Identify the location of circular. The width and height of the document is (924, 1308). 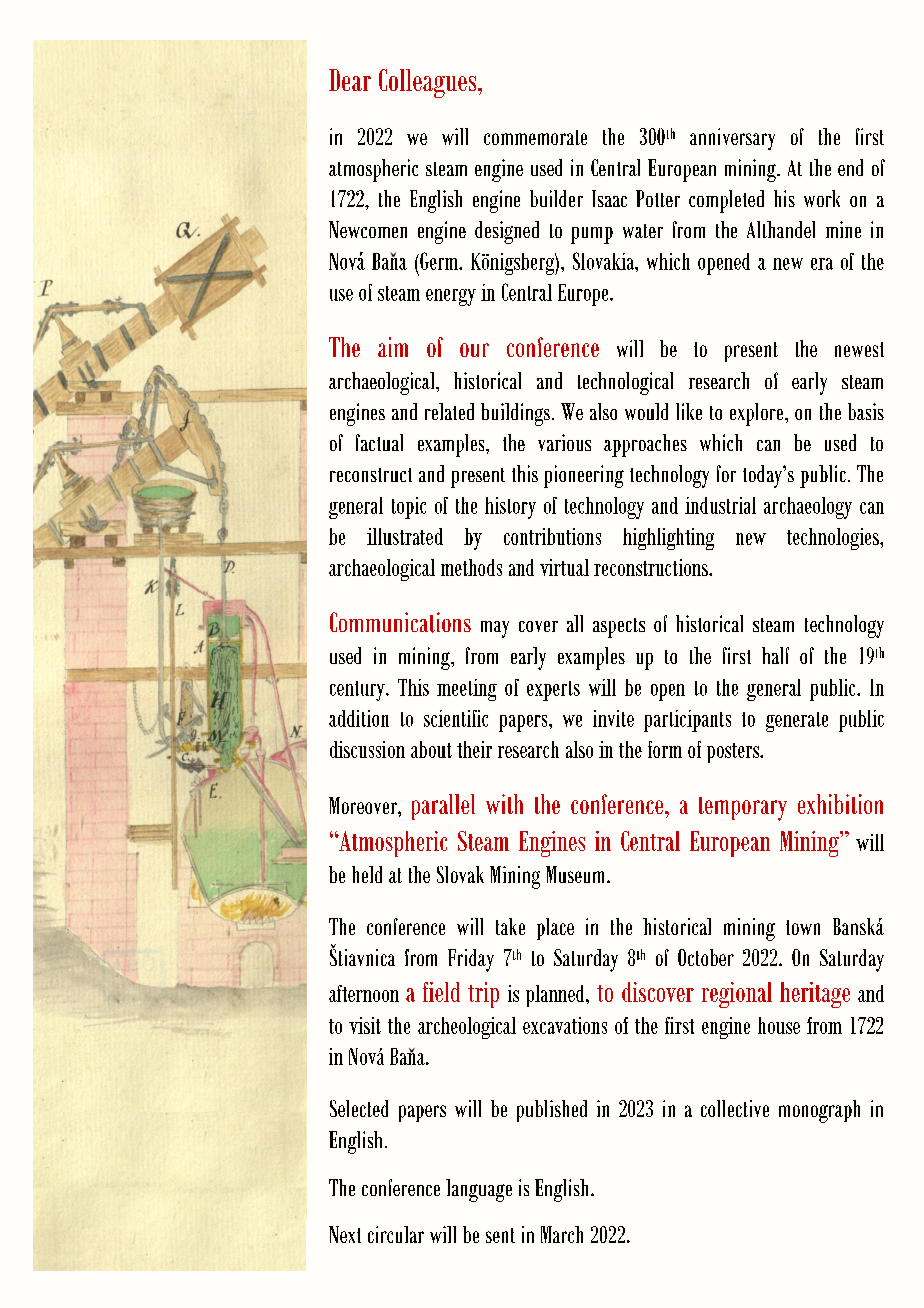
(396, 1234).
